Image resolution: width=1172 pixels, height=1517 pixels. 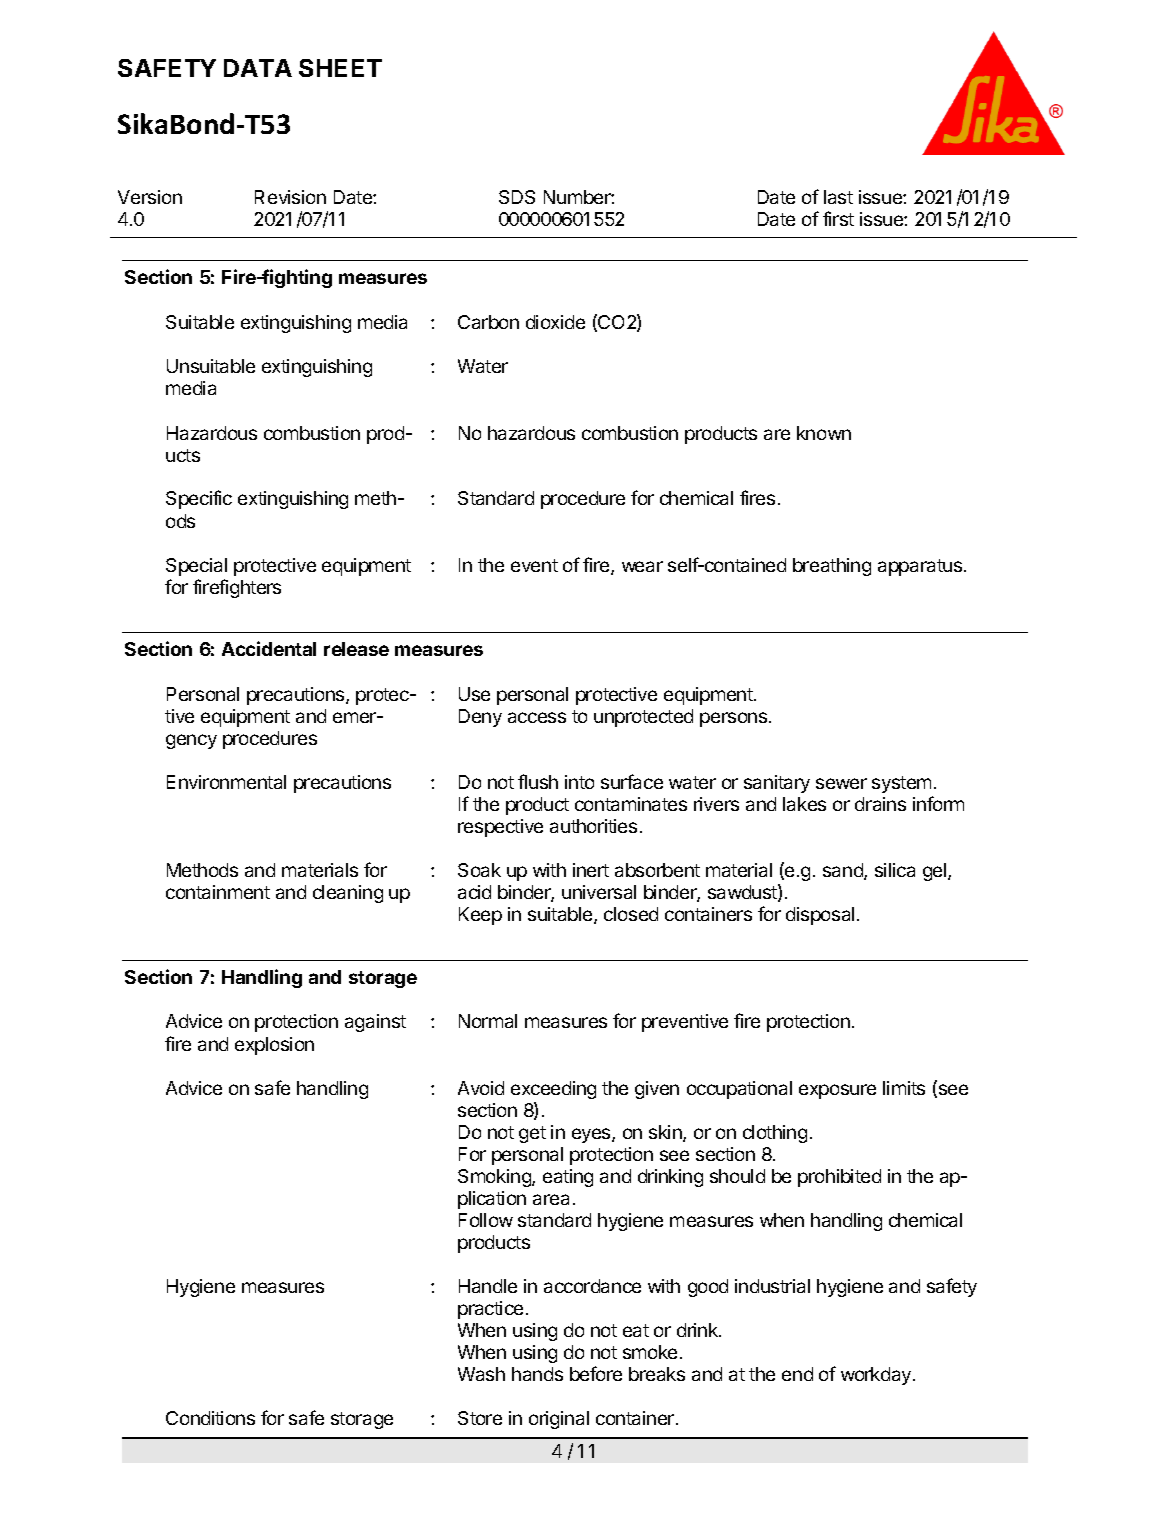 I want to click on Conditions, so click(x=210, y=1418).
